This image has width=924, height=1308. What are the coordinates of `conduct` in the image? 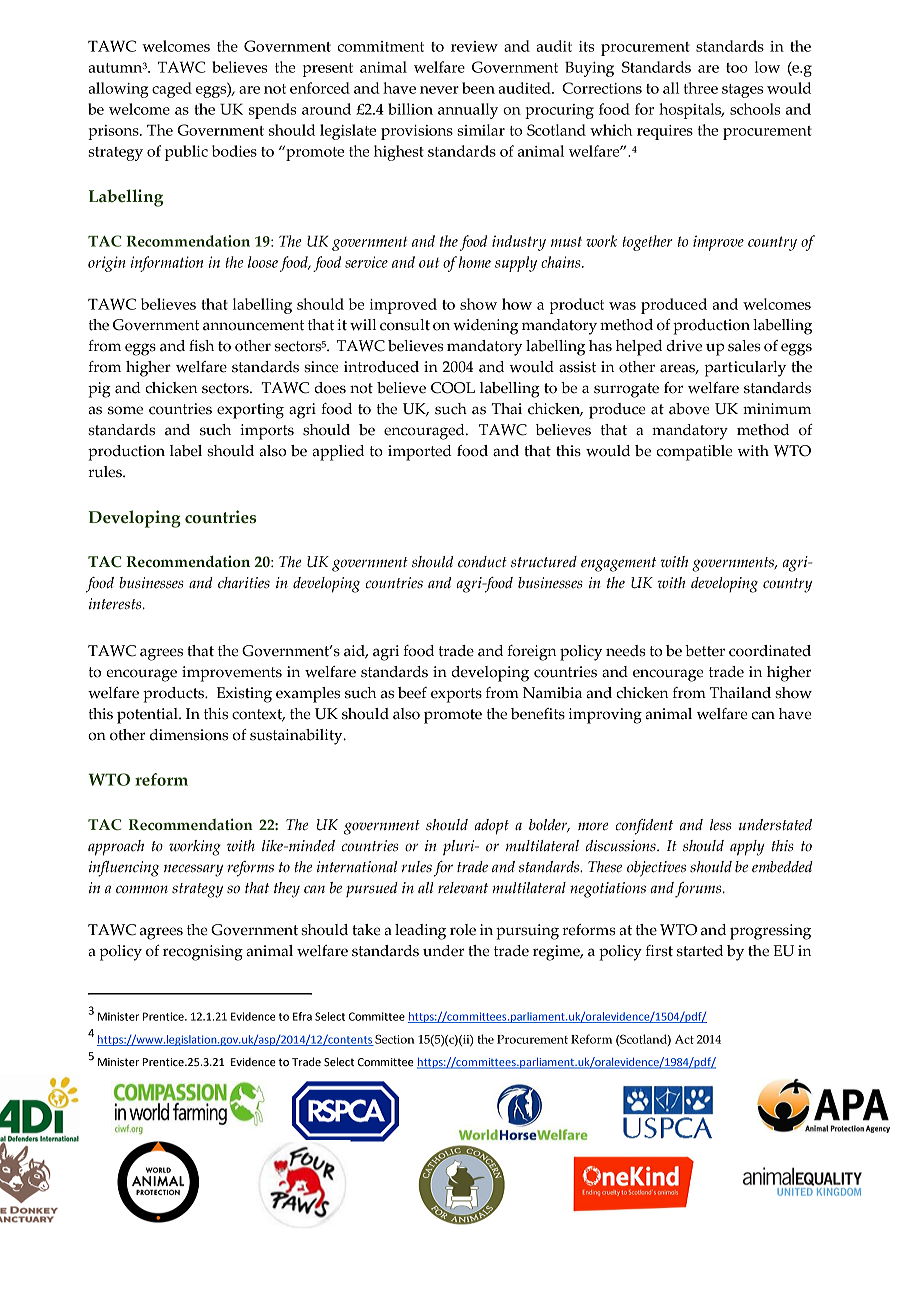 It's located at (482, 562).
